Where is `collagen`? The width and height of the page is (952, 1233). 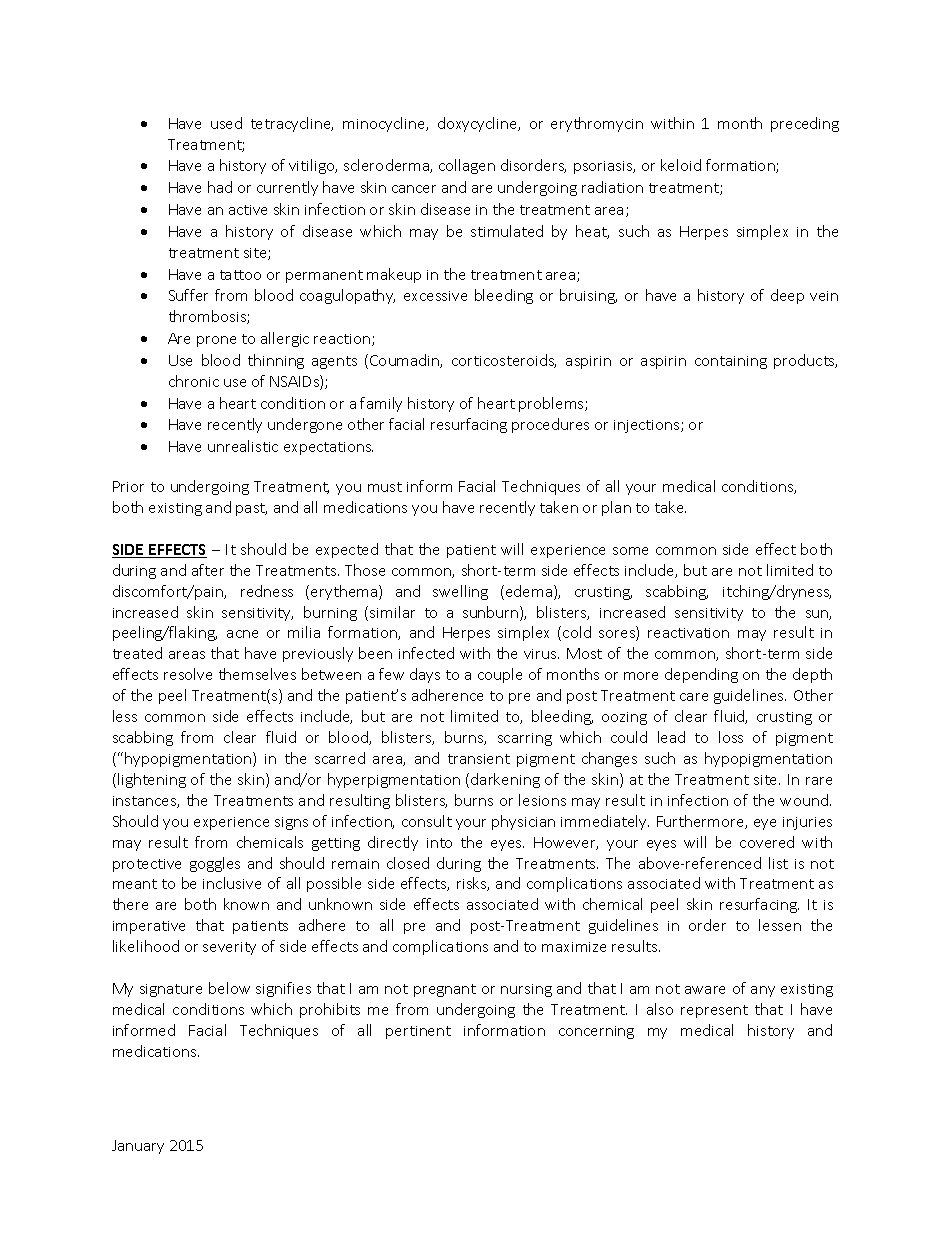
collagen is located at coordinates (467, 166).
